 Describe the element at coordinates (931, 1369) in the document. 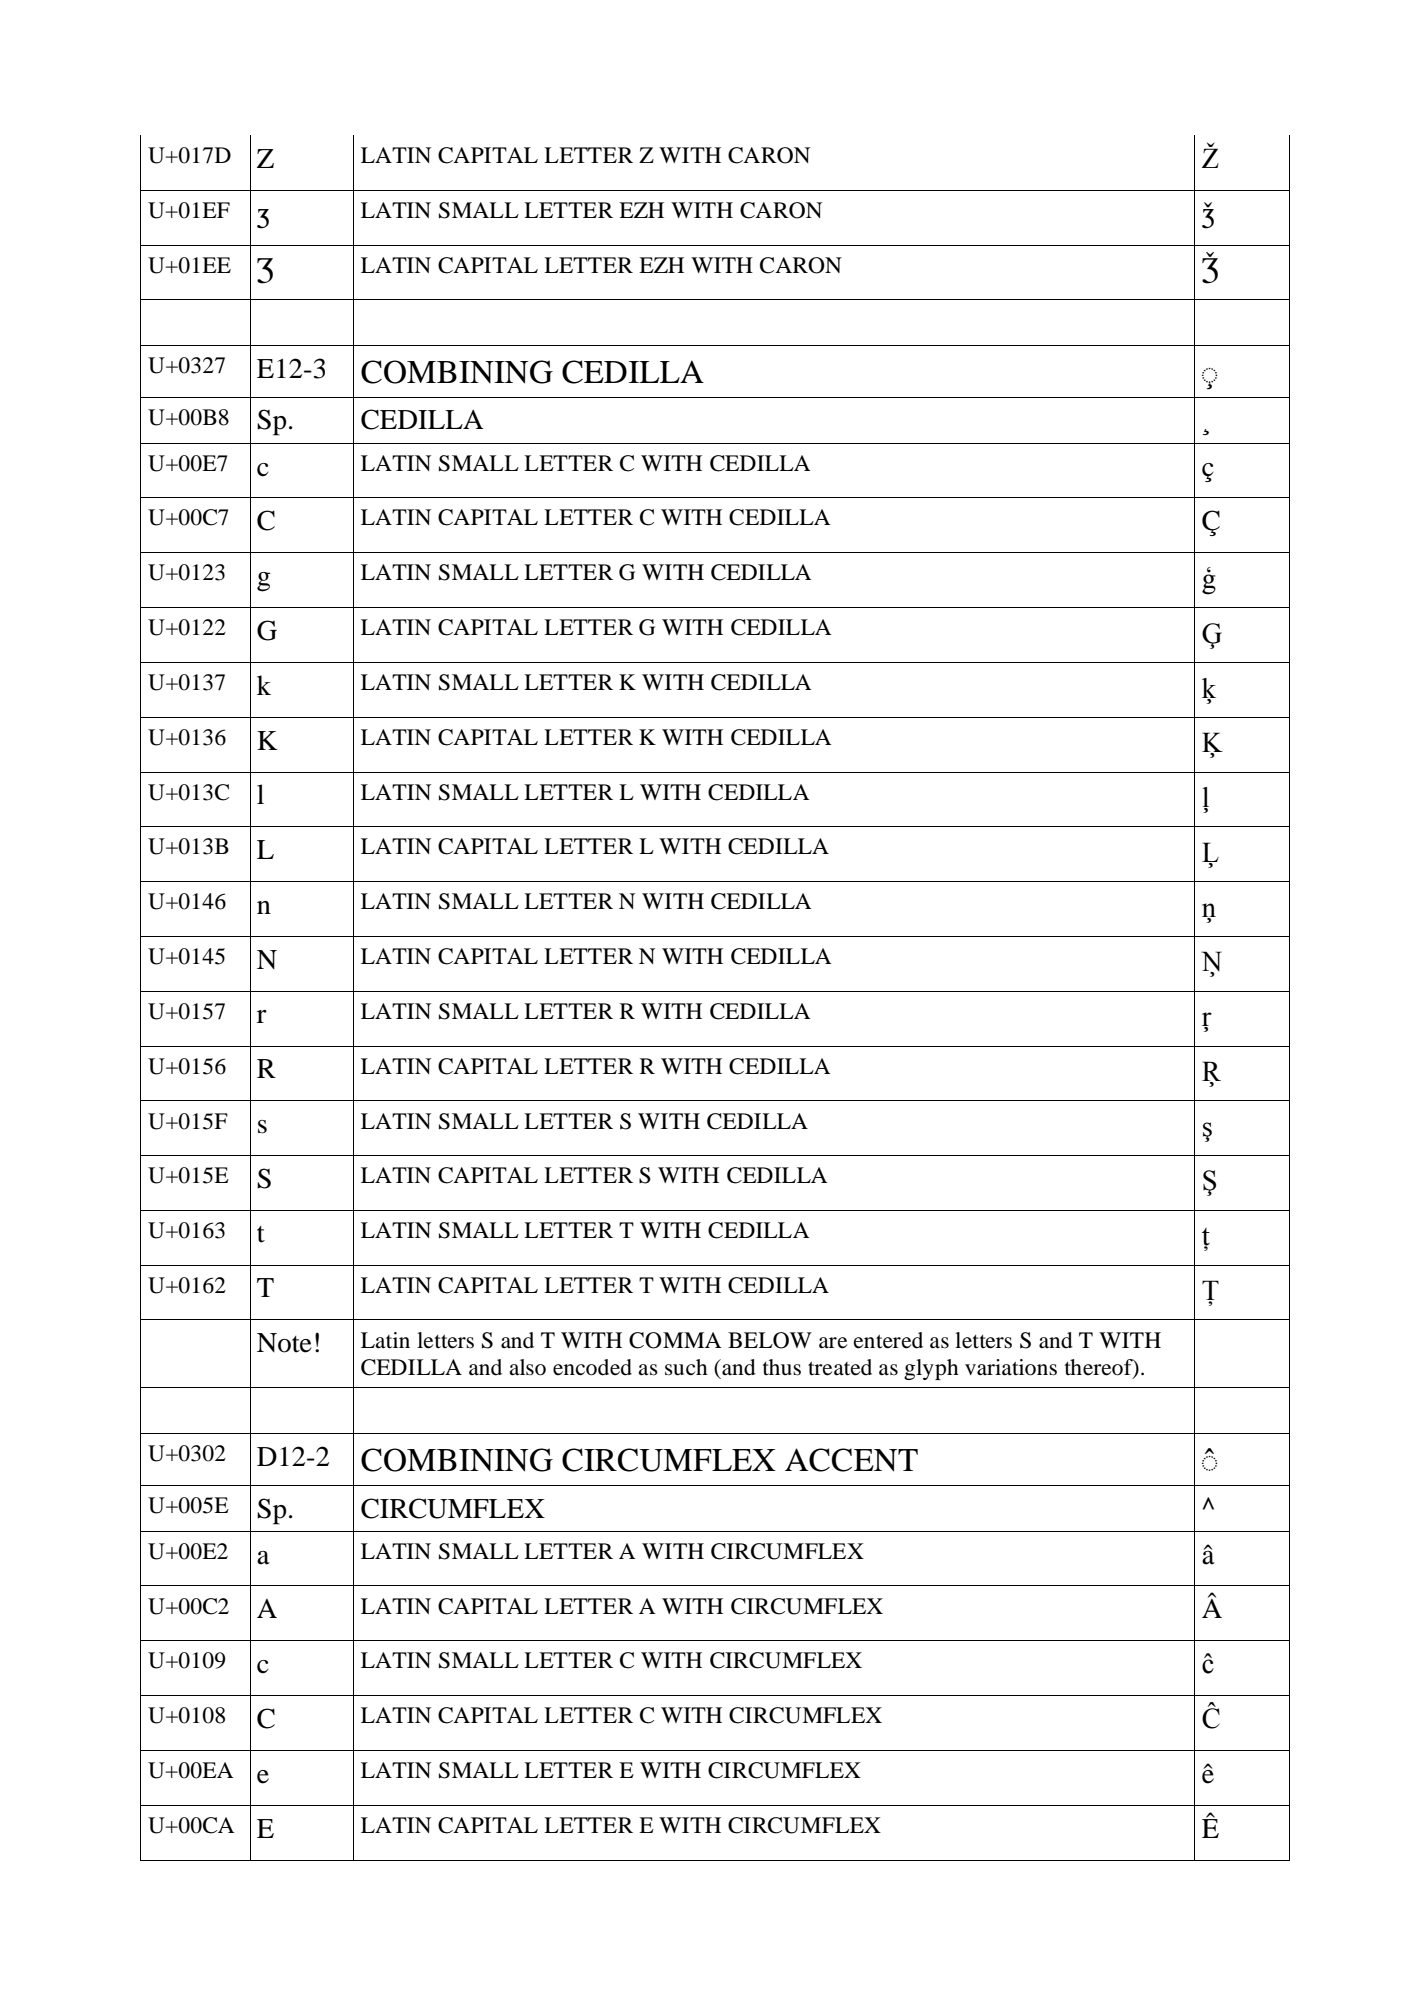

I see `glyph` at that location.
